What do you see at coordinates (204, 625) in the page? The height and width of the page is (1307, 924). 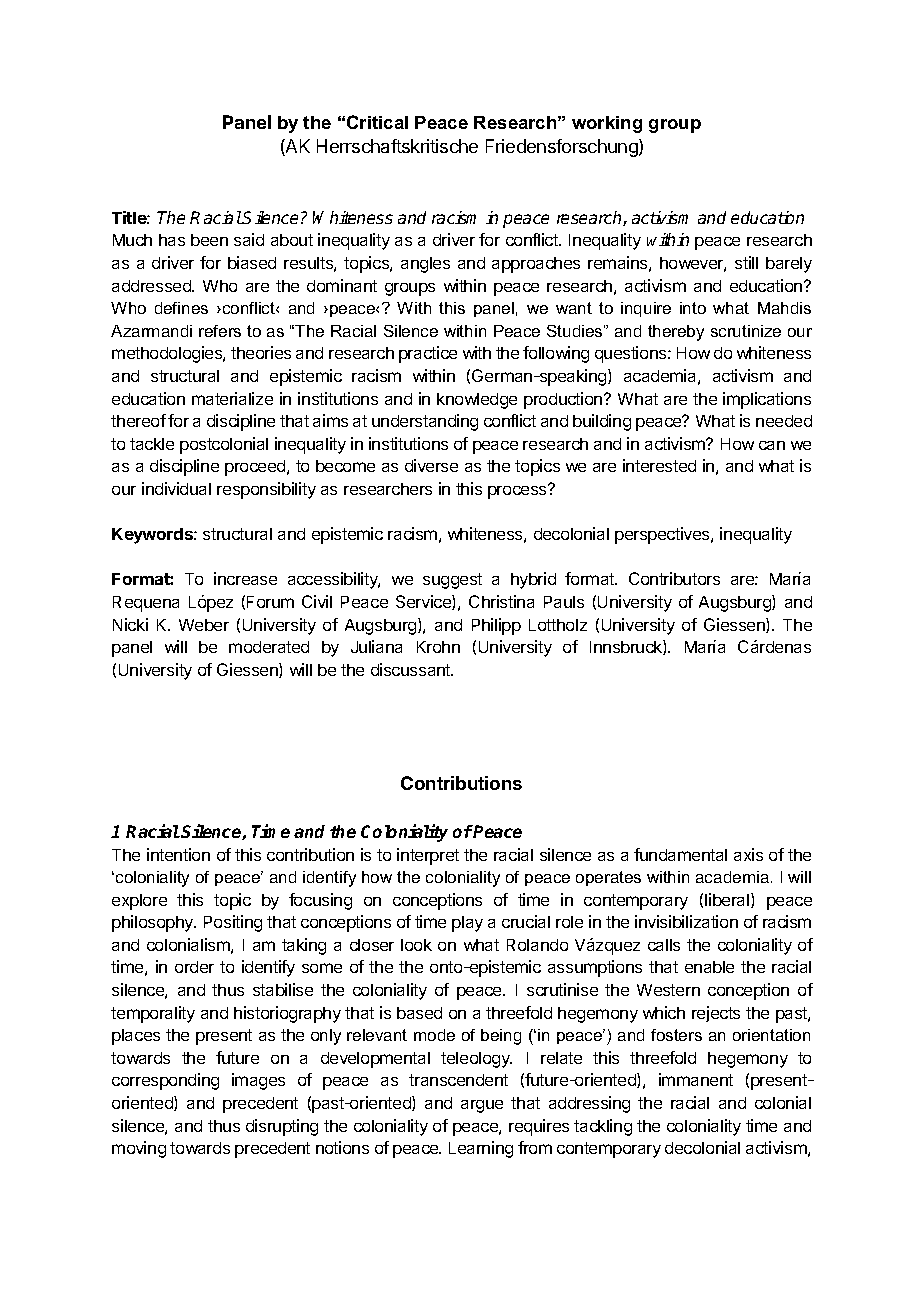 I see `Weber` at bounding box center [204, 625].
